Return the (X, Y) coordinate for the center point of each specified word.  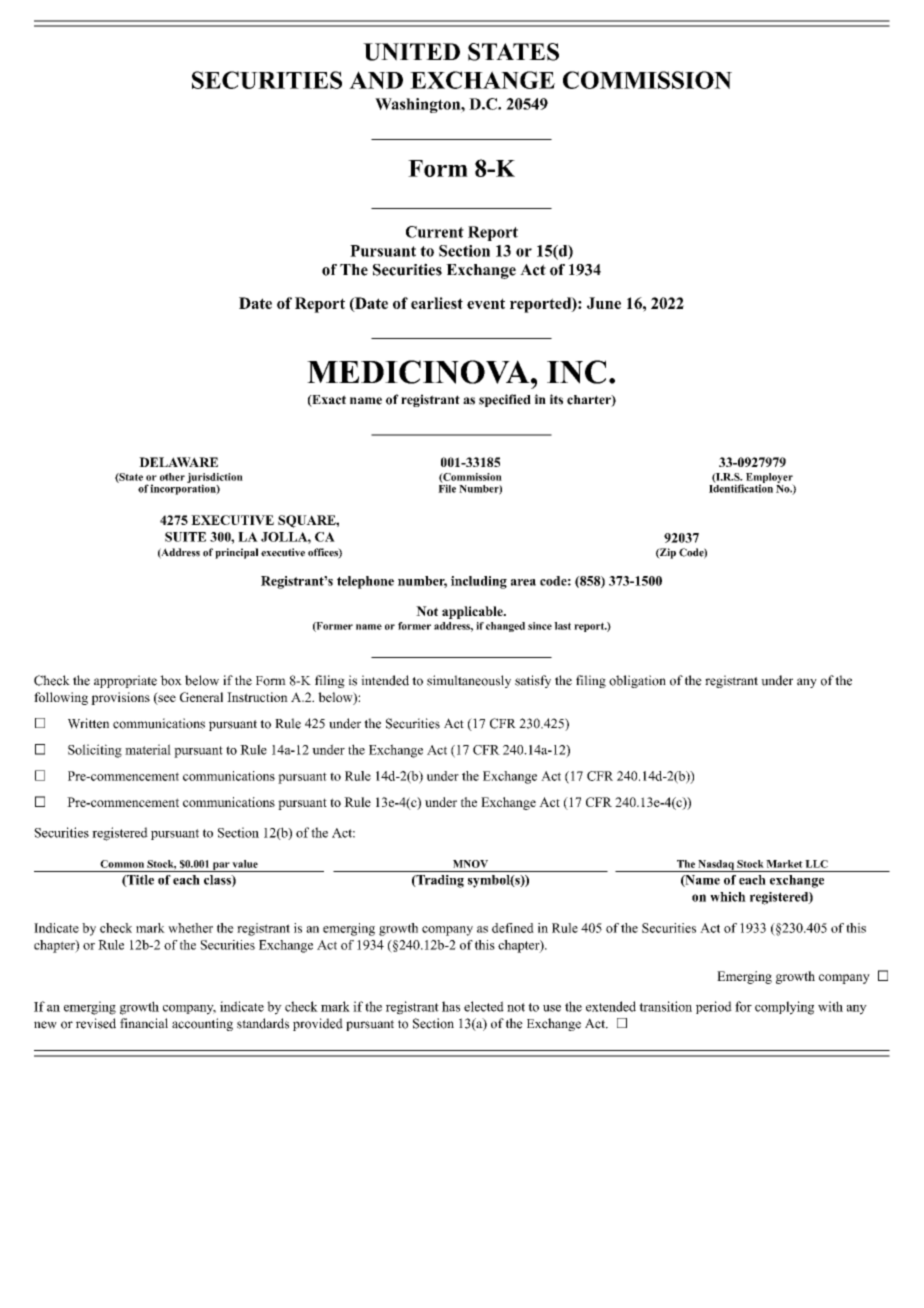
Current (435, 232)
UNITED (411, 52)
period (714, 1007)
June (604, 303)
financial (144, 1023)
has (451, 1006)
